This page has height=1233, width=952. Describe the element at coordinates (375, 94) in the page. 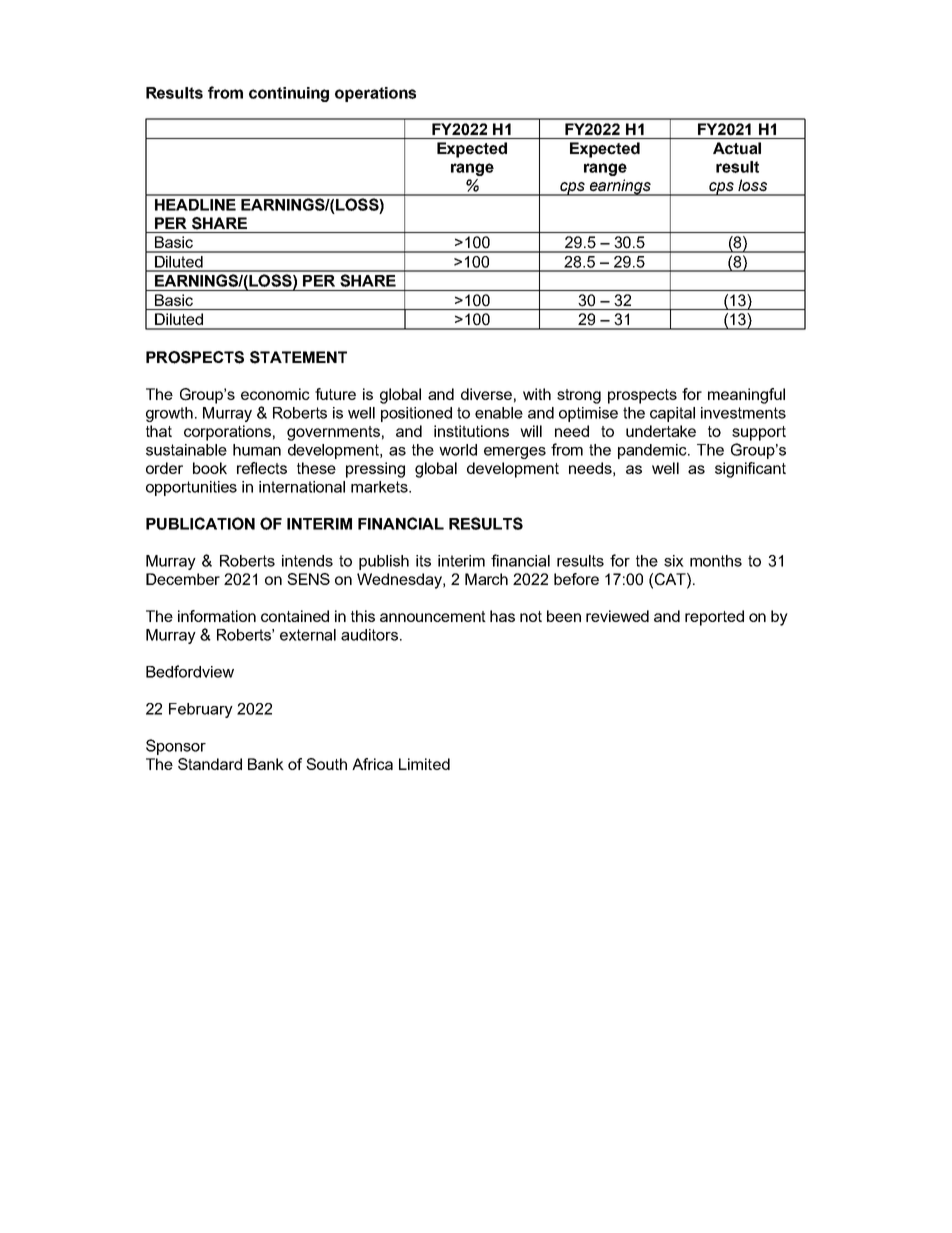

I see `operations` at that location.
